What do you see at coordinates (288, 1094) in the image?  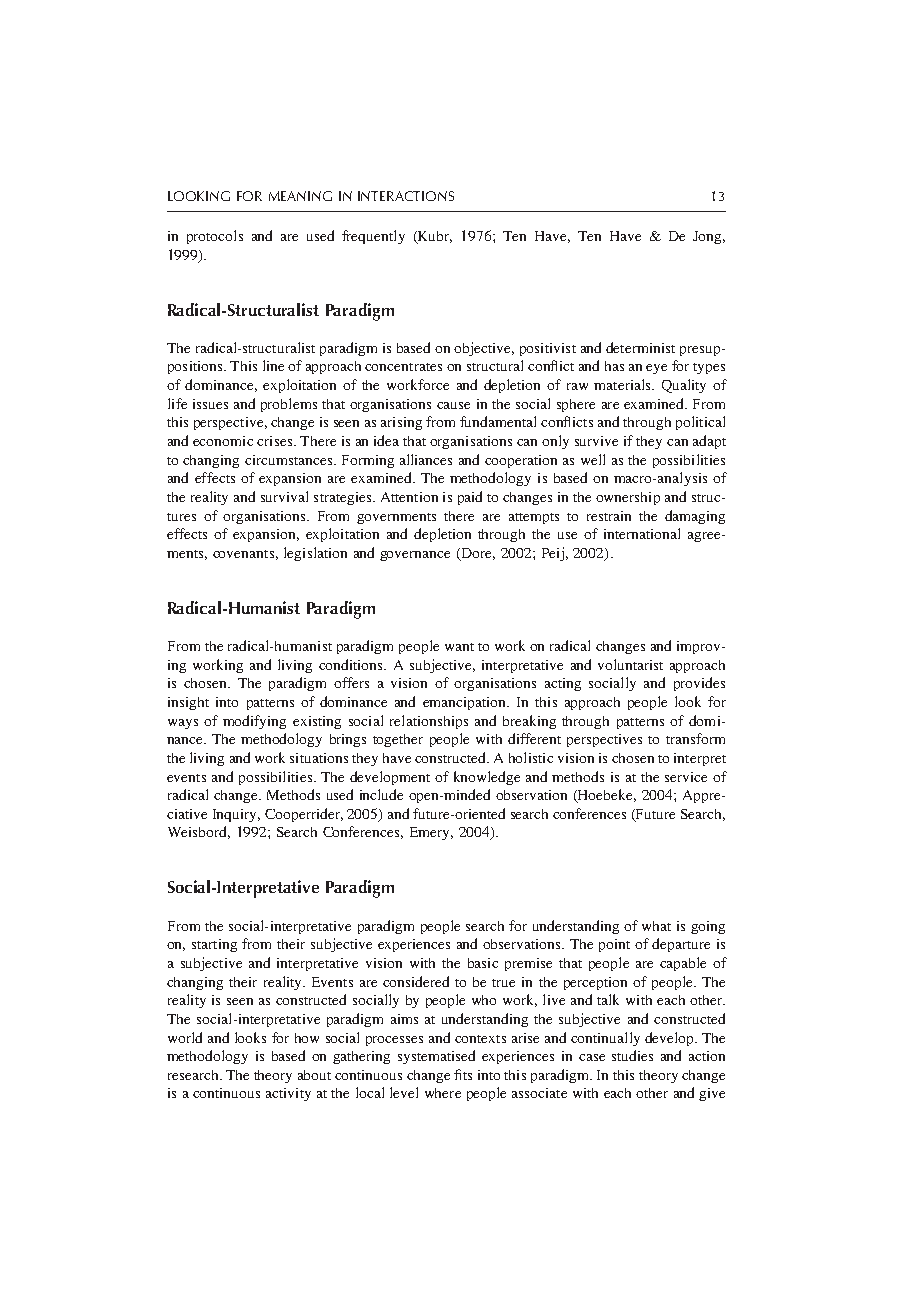 I see `activity` at bounding box center [288, 1094].
